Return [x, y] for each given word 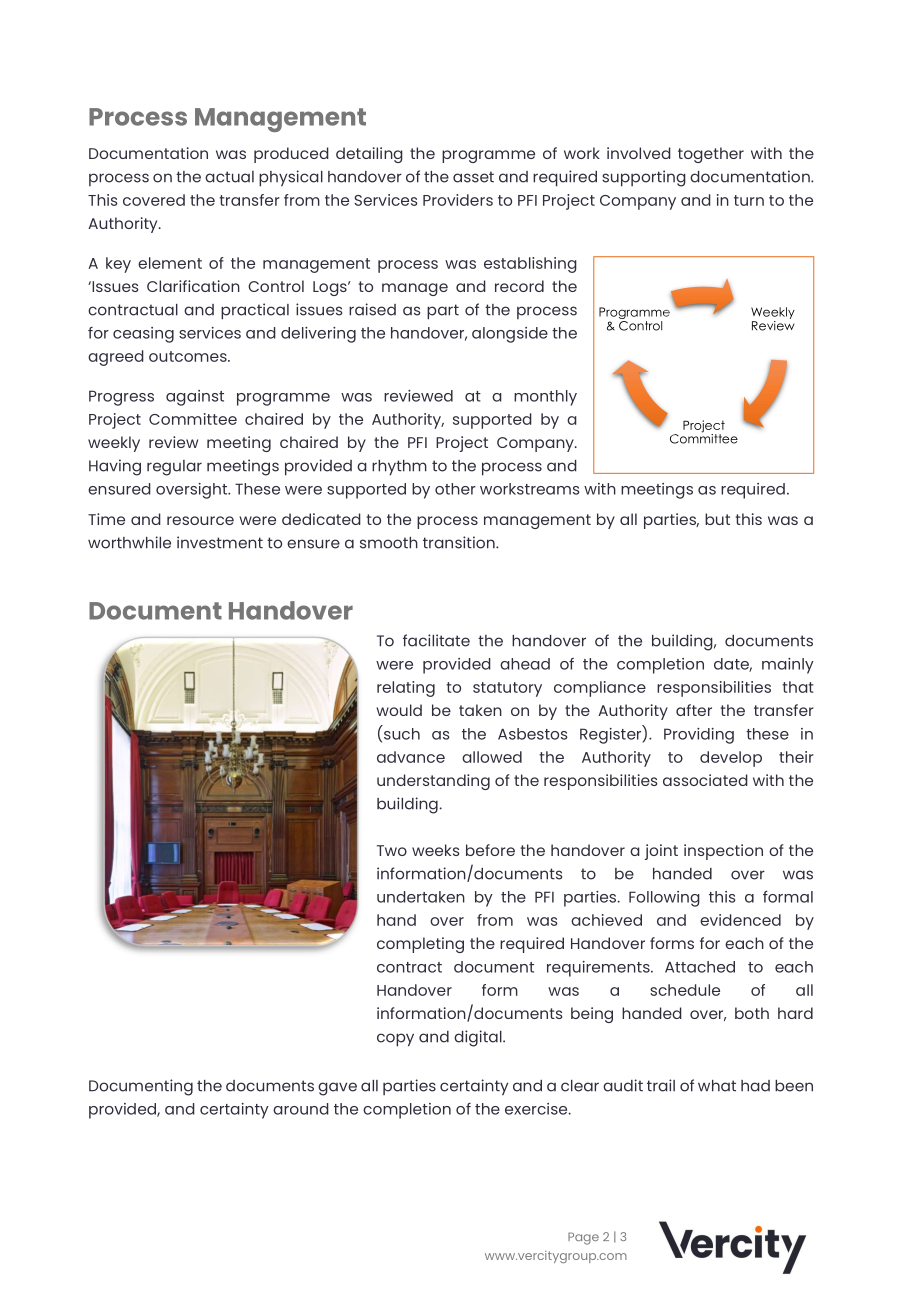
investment [220, 542]
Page [583, 1238]
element [170, 263]
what [717, 1086]
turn [749, 200]
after [694, 710]
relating [406, 689]
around [301, 1109]
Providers [458, 200]
